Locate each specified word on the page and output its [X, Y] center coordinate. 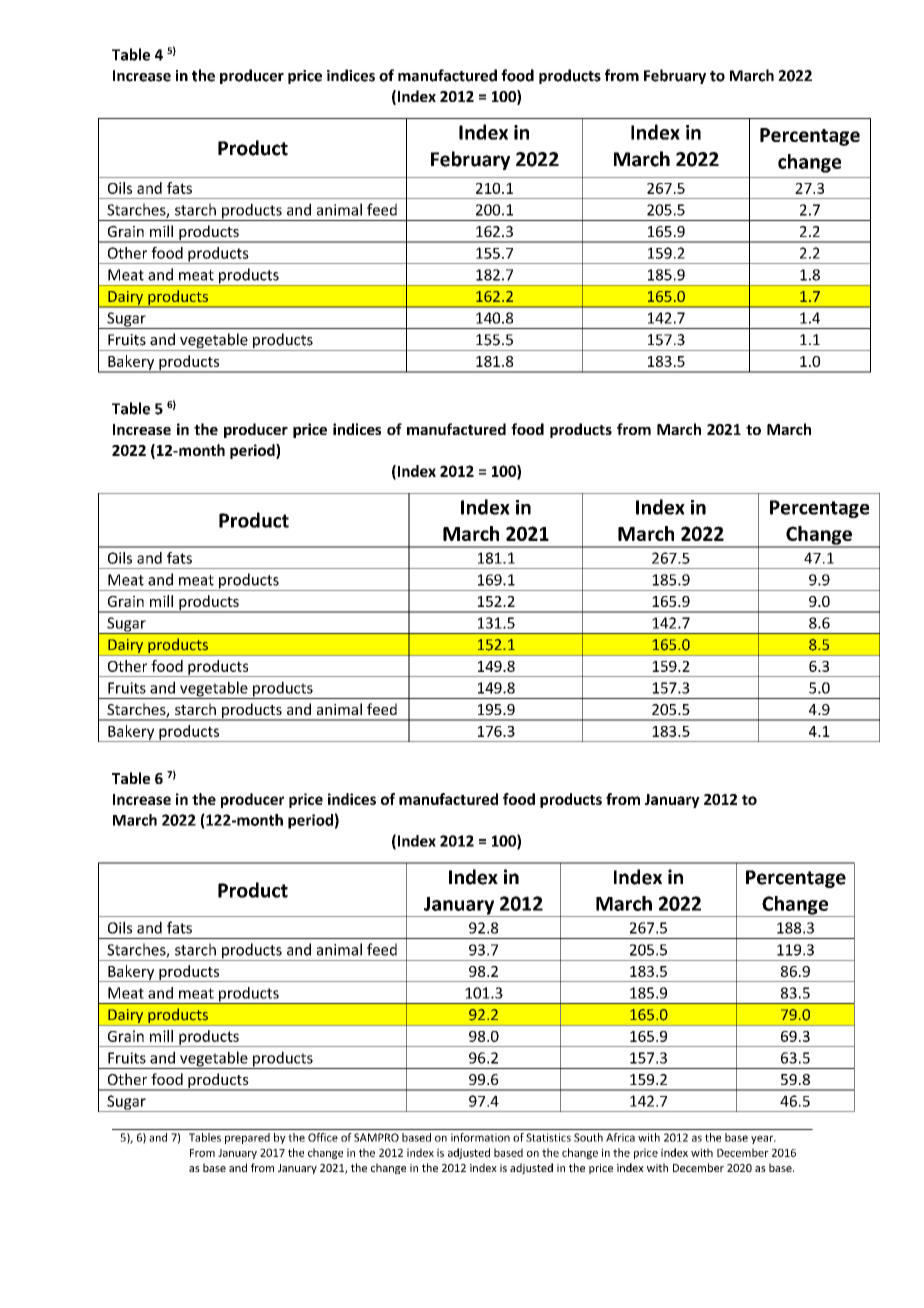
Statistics [548, 1137]
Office [323, 1137]
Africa [620, 1137]
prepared [247, 1138]
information [480, 1137]
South [588, 1137]
